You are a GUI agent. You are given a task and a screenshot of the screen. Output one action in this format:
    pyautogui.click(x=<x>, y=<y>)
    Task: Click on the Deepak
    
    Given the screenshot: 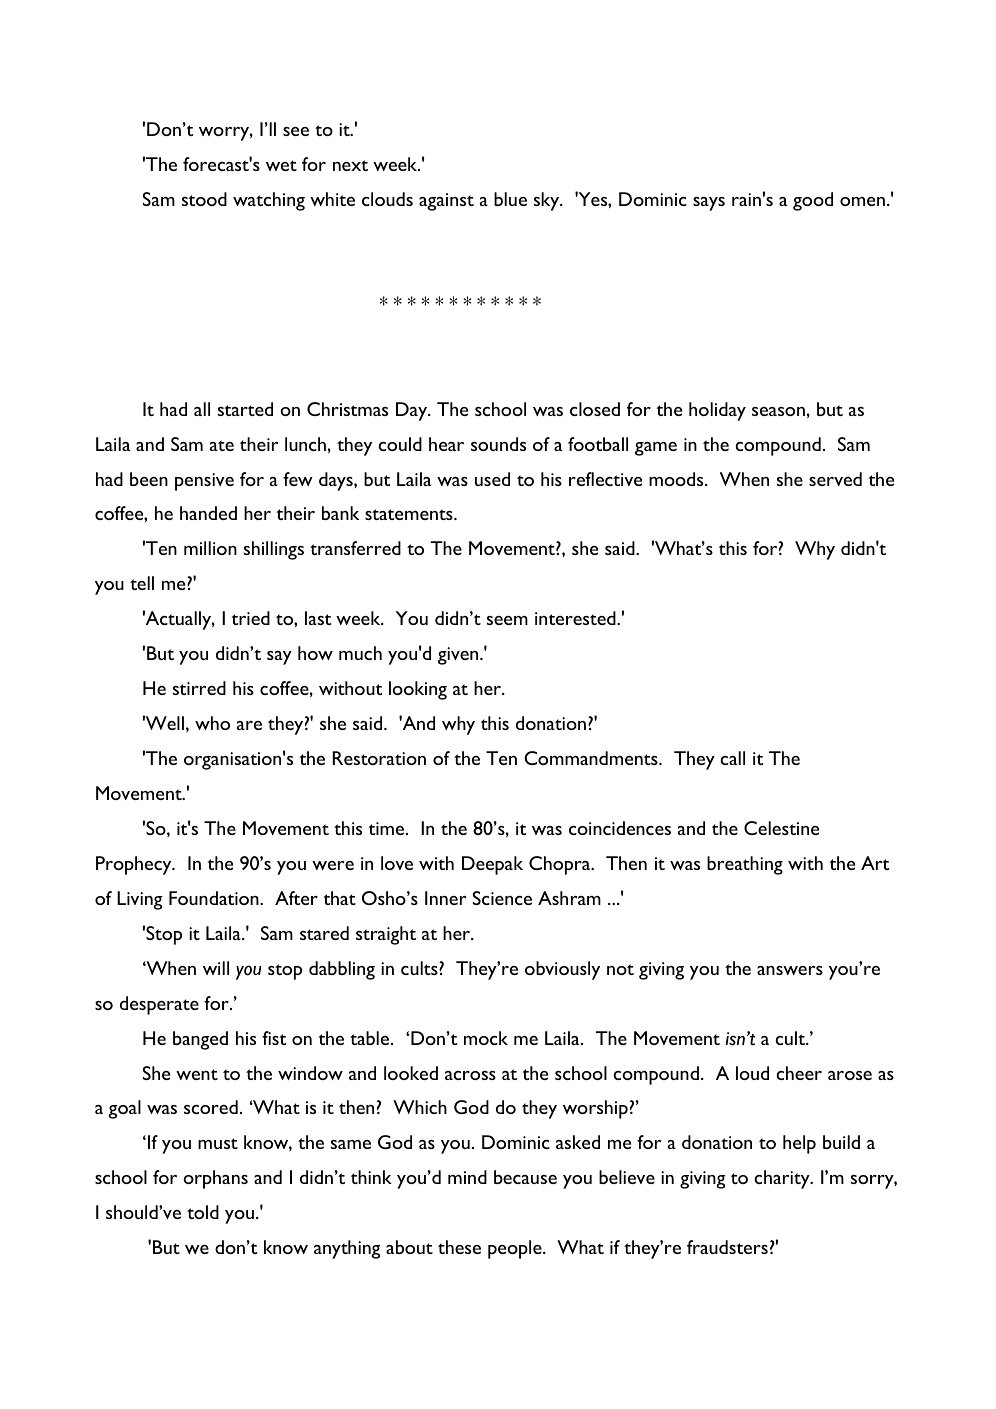 What is the action you would take?
    pyautogui.click(x=492, y=865)
